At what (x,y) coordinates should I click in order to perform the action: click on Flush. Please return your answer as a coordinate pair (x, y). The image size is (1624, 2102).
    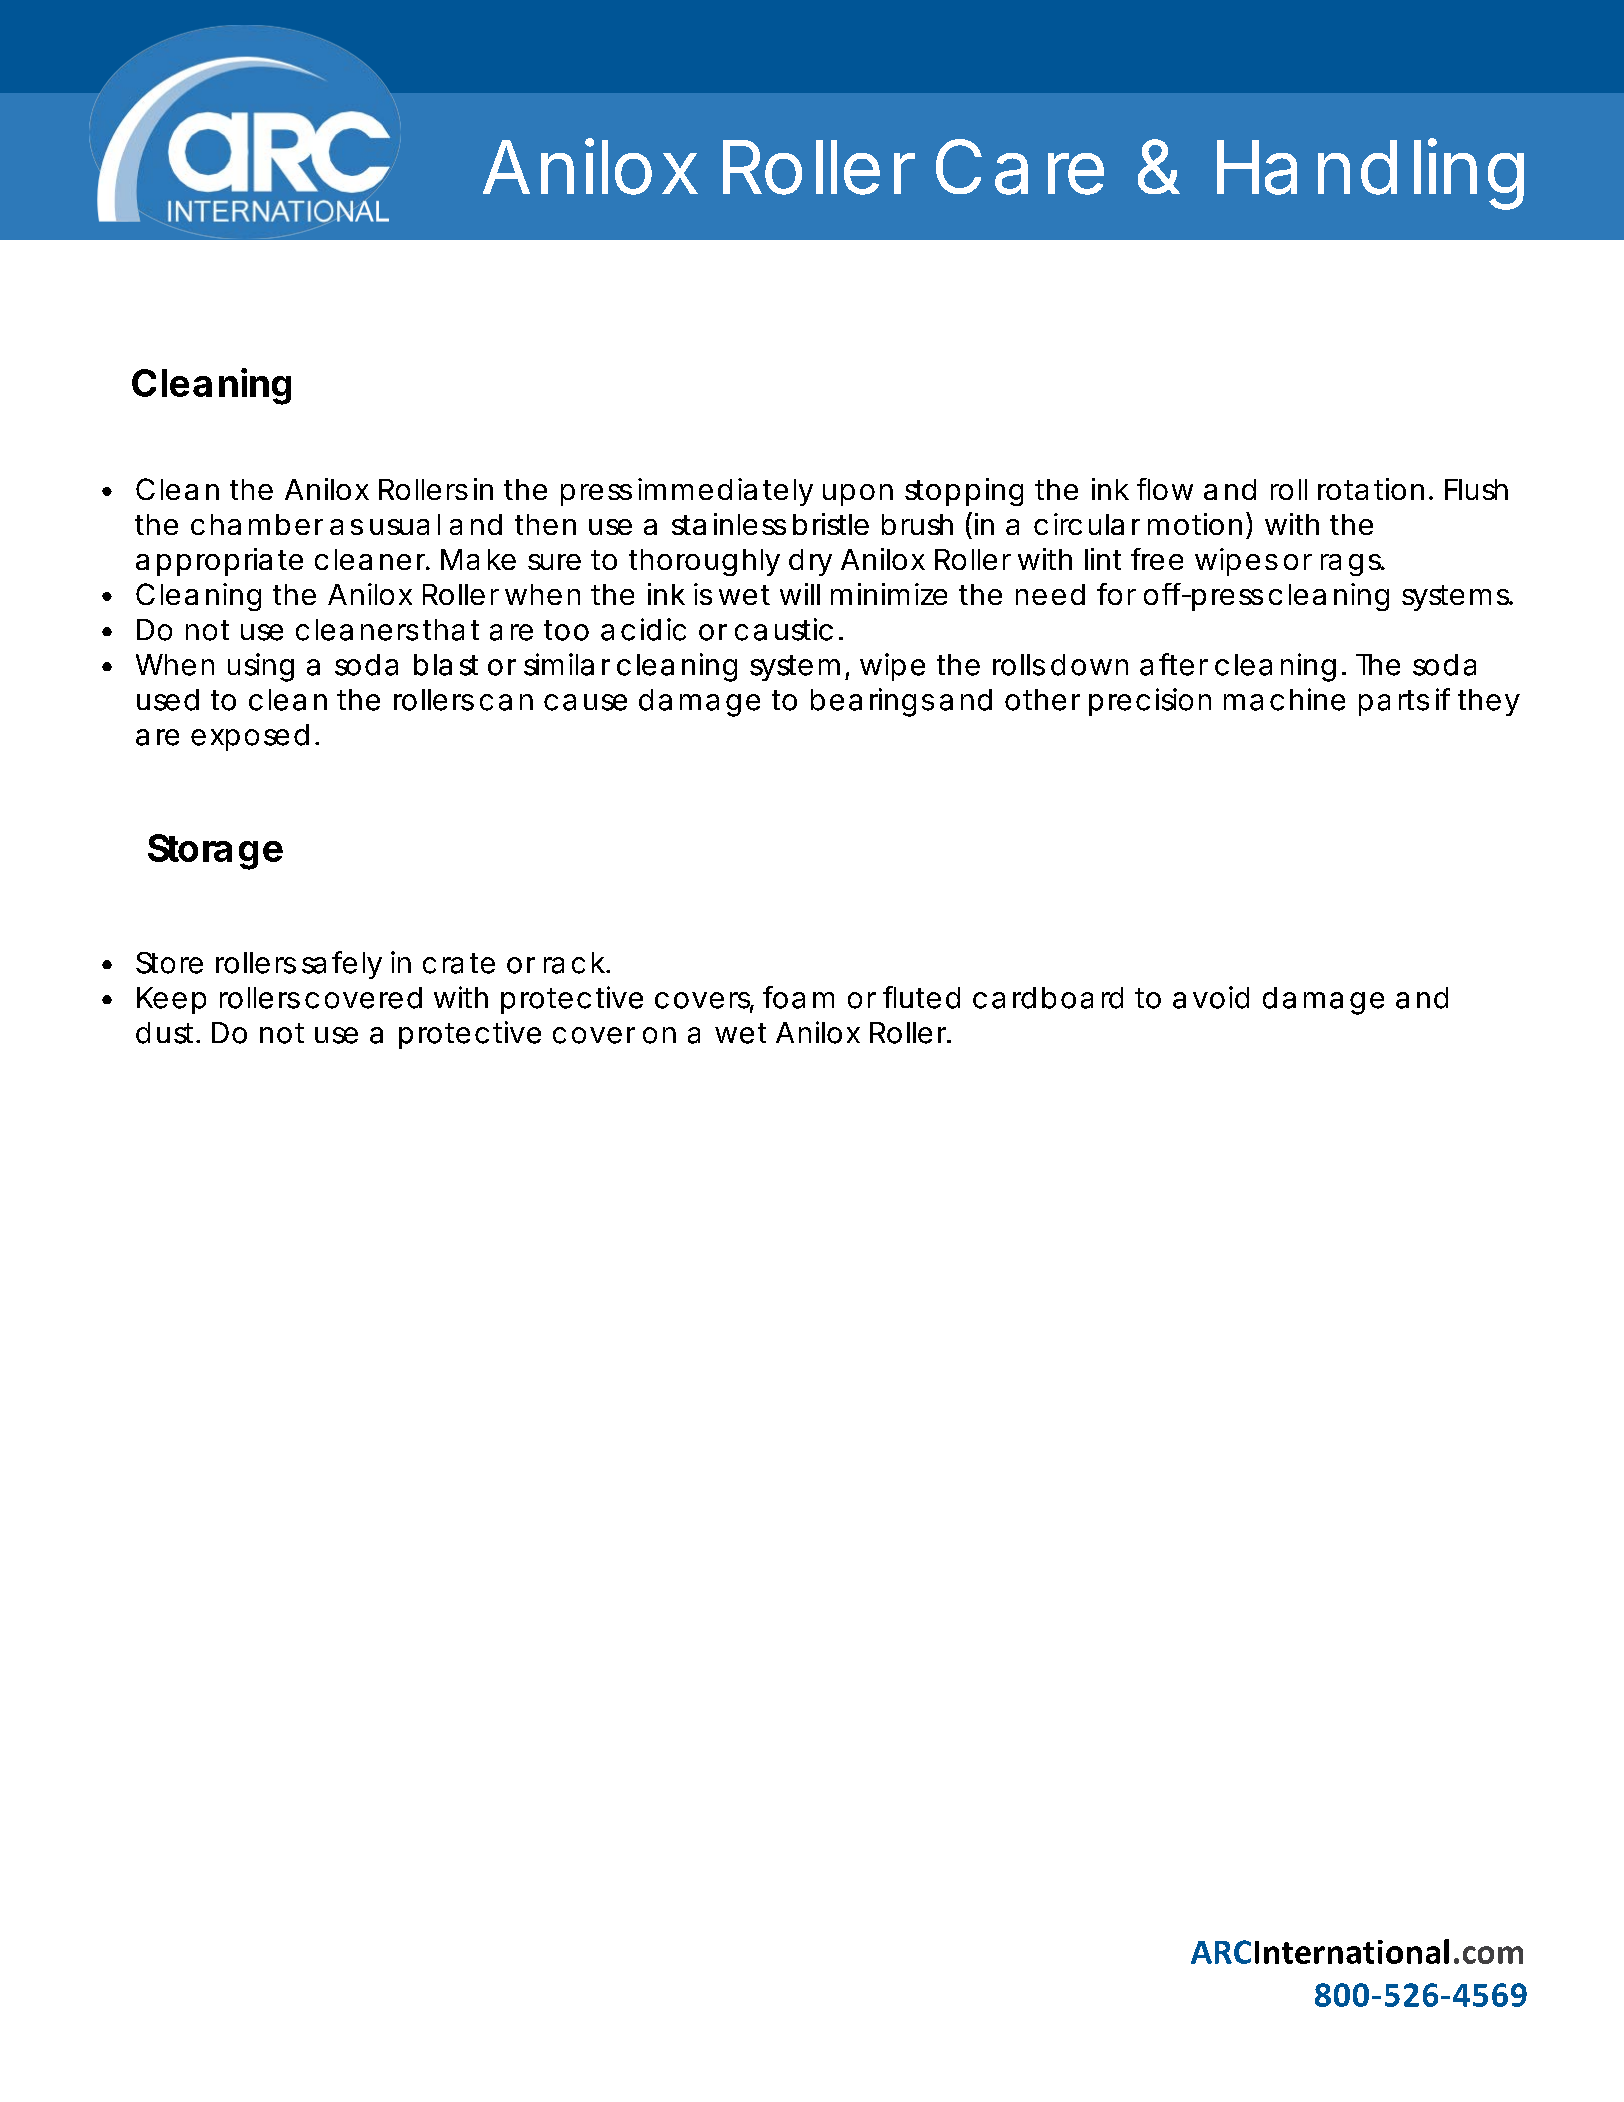
    Looking at the image, I should click on (1476, 489).
